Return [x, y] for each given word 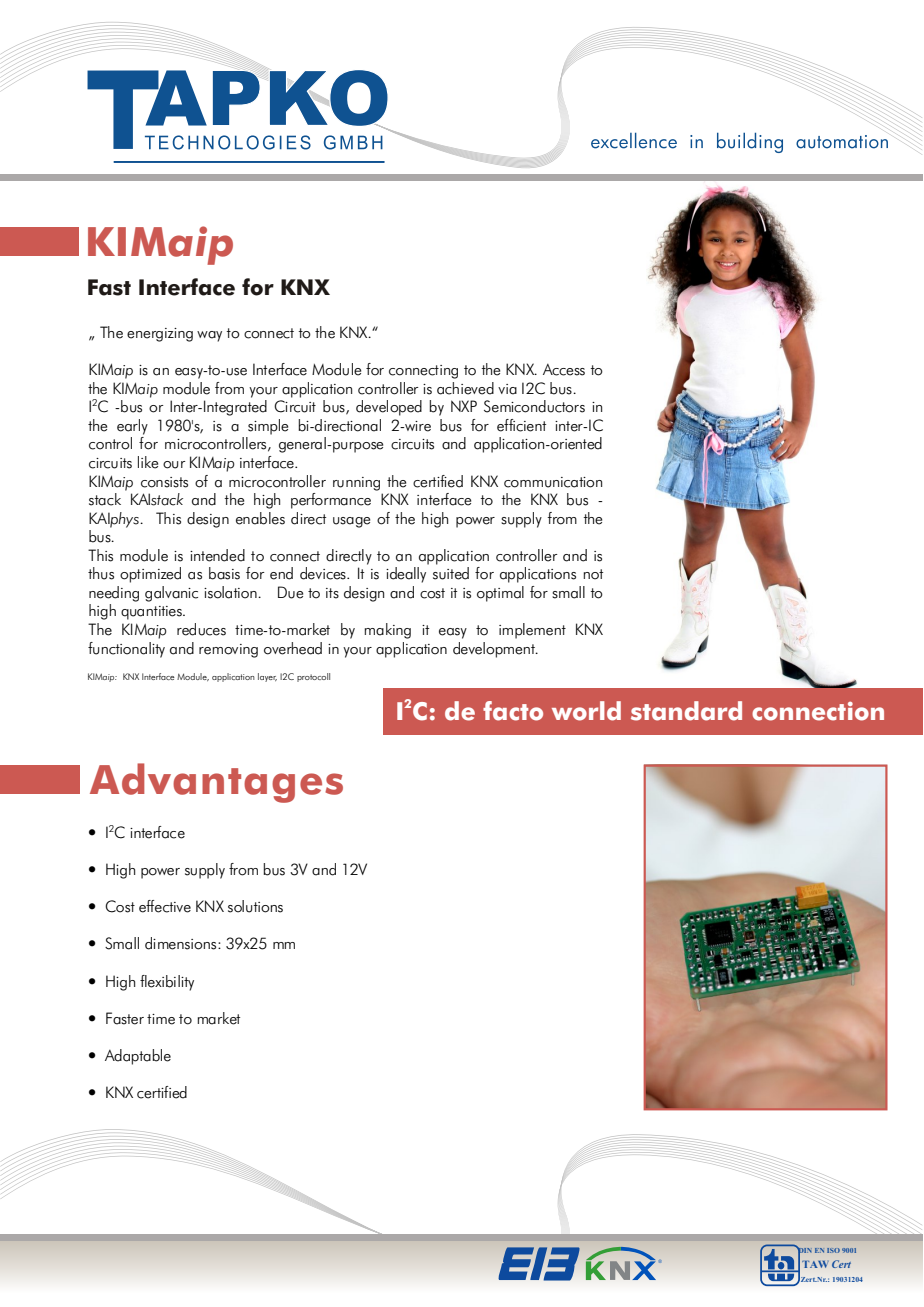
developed [389, 408]
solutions [255, 906]
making [387, 631]
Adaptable [138, 1057]
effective [165, 906]
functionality [126, 650]
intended [217, 555]
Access [564, 370]
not [593, 574]
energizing [160, 335]
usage [351, 522]
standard [686, 711]
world [586, 711]
